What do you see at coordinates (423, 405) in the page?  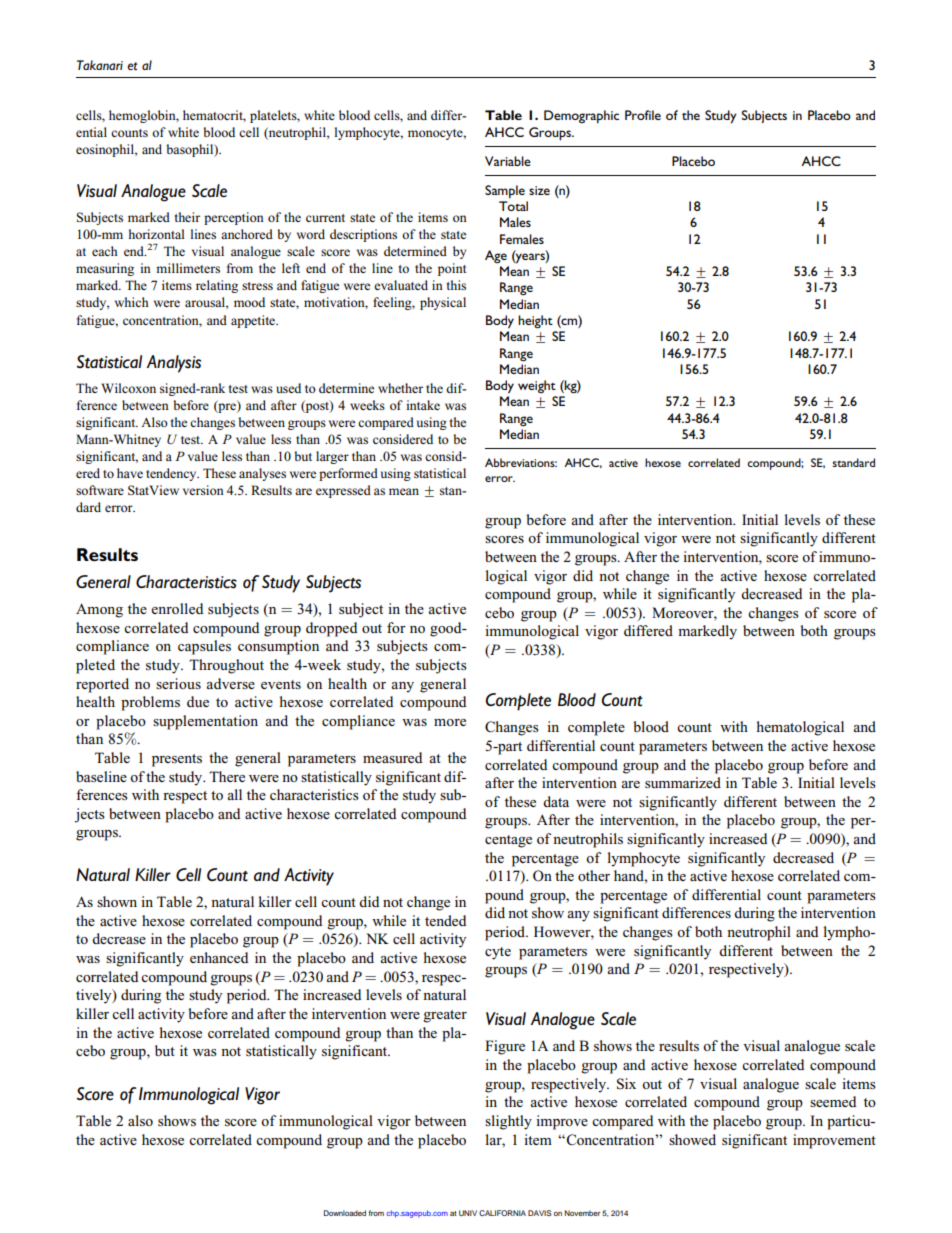 I see `intake` at bounding box center [423, 405].
